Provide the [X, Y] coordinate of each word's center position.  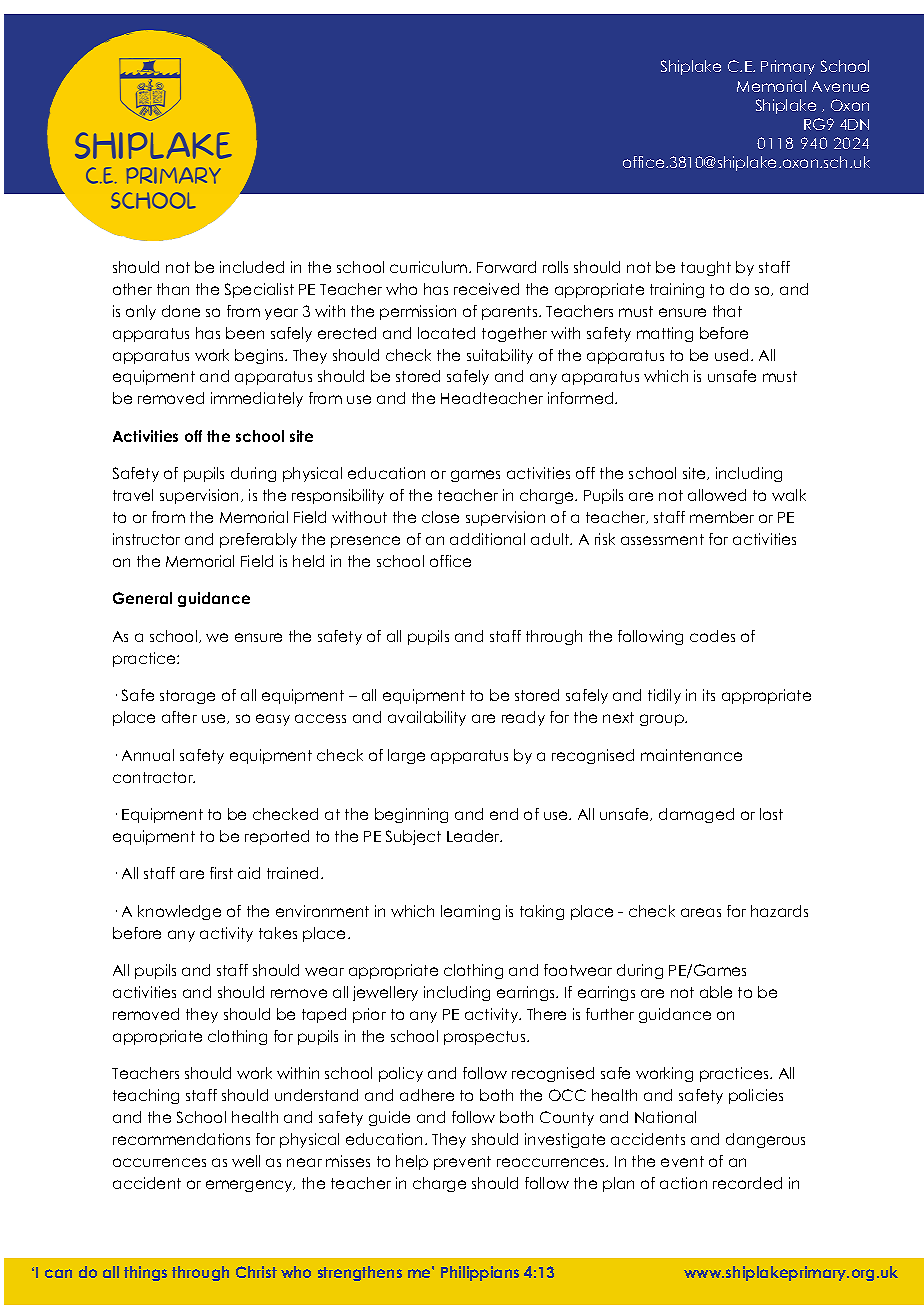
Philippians [480, 1273]
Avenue [840, 86]
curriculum [430, 267]
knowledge [179, 912]
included [252, 267]
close [440, 517]
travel [133, 495]
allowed [717, 495]
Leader [474, 836]
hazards [779, 911]
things [145, 1273]
